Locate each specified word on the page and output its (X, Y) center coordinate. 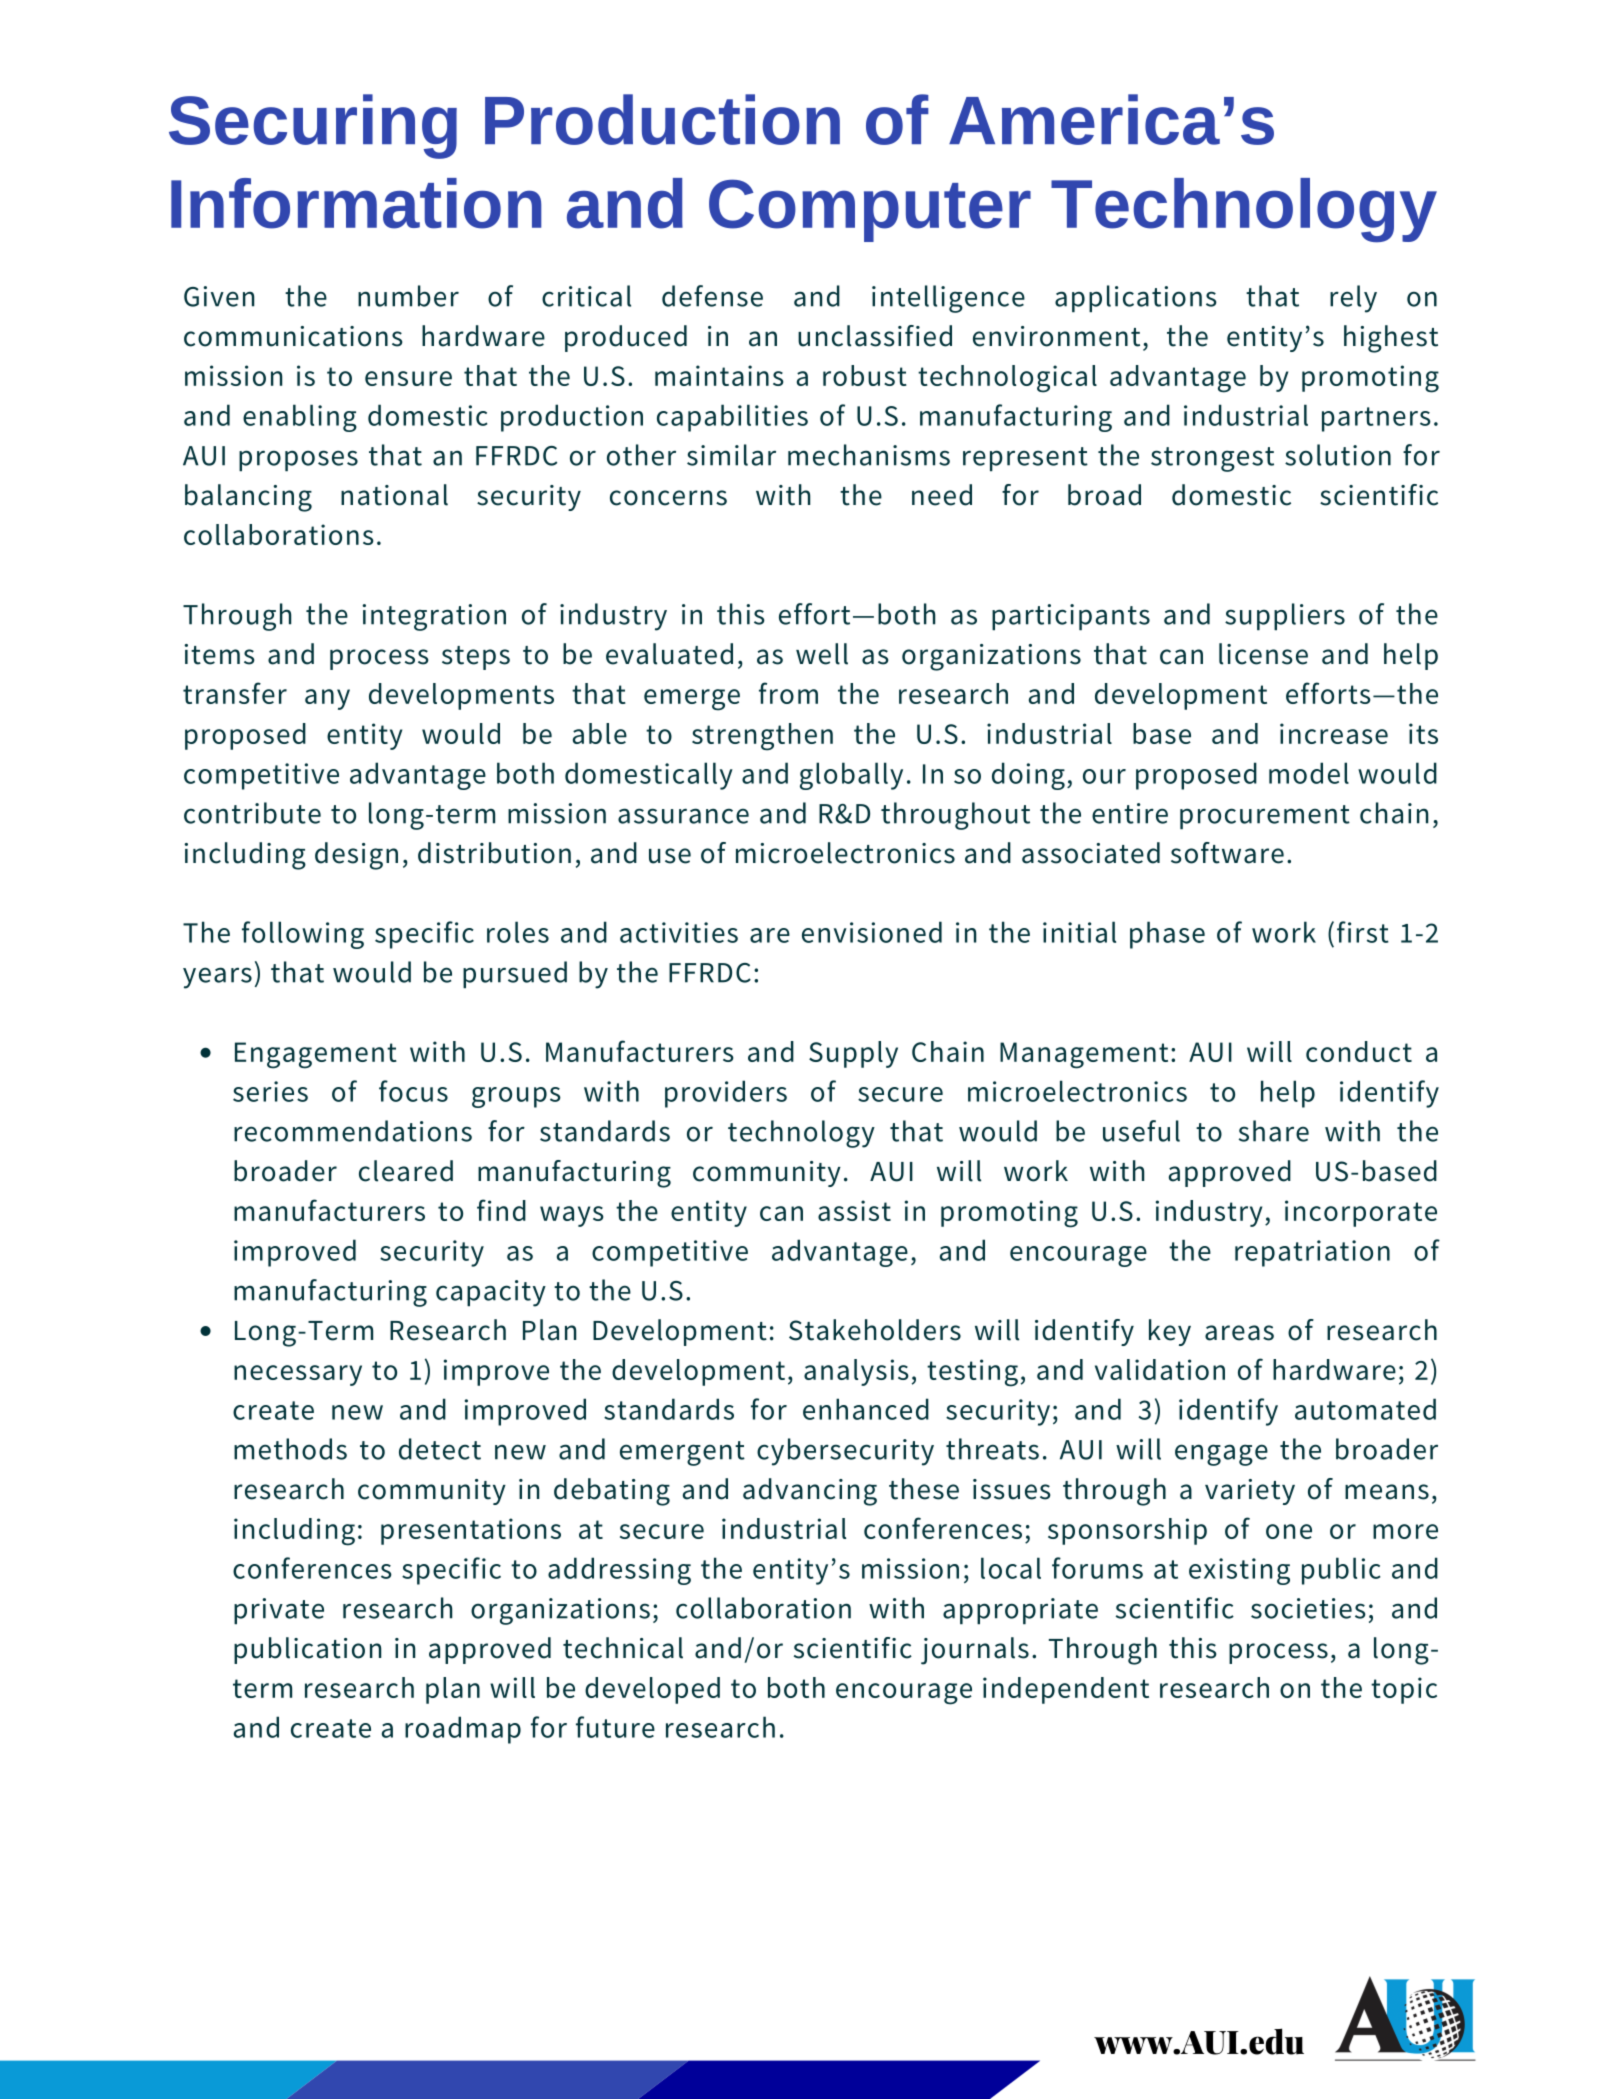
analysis (856, 1372)
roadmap (463, 1730)
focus (413, 1091)
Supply (853, 1054)
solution (1338, 455)
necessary (298, 1375)
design (356, 856)
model (1309, 773)
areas (1239, 1333)
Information (356, 203)
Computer (870, 210)
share (1274, 1131)
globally (851, 776)
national (394, 495)
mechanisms (869, 455)
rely (1353, 299)
